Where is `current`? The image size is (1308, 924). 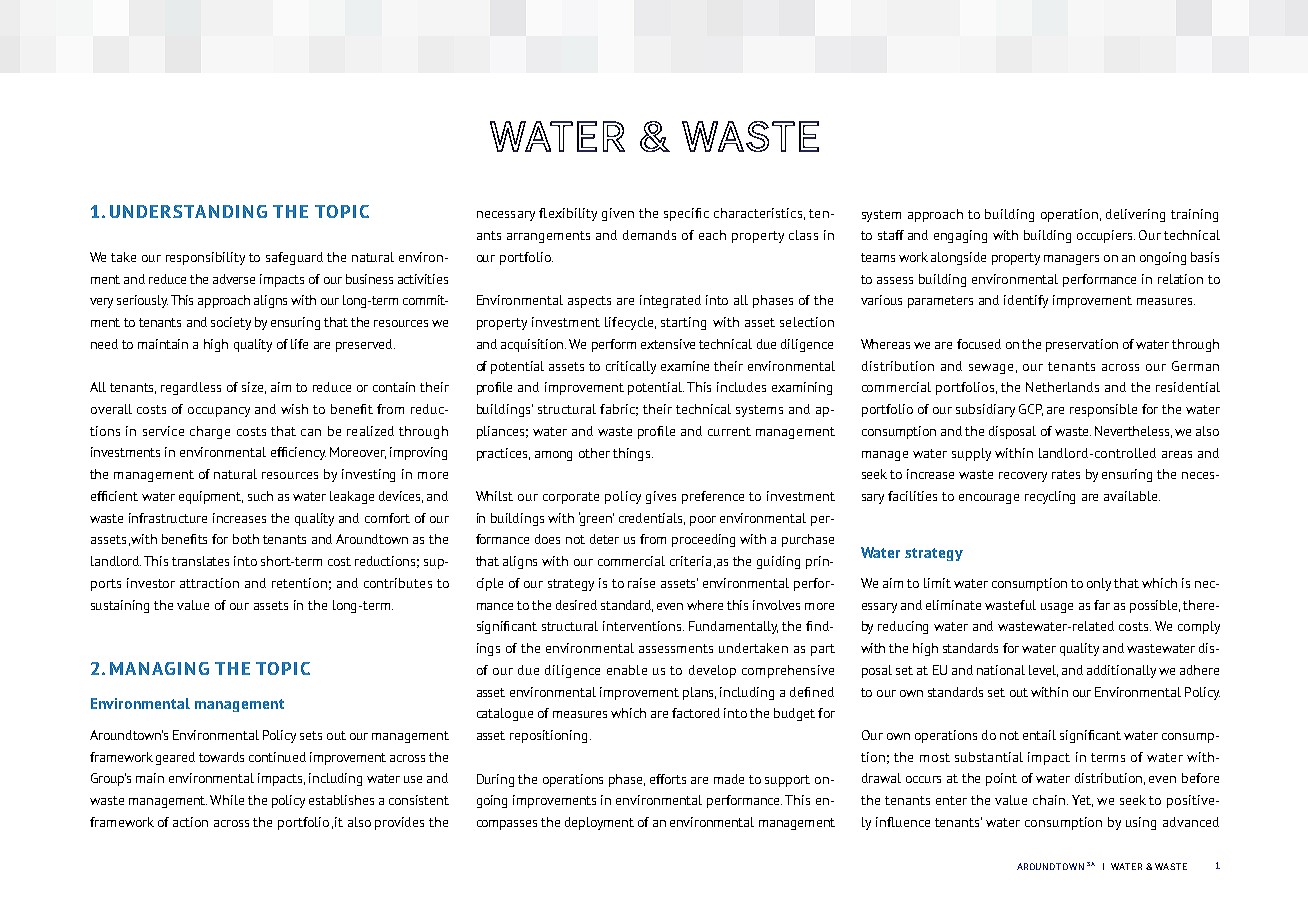 current is located at coordinates (729, 431).
